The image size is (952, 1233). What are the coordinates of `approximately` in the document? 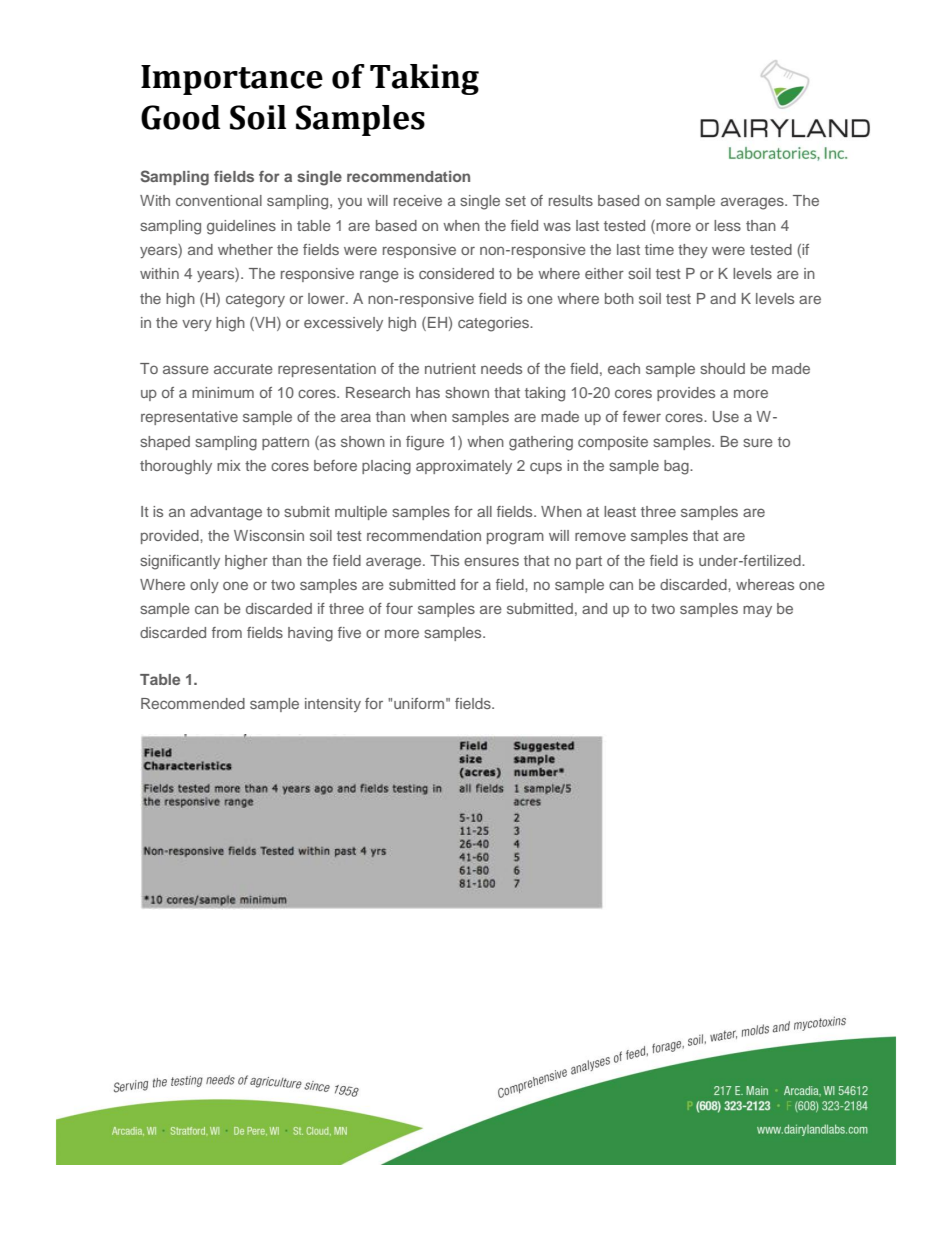 It's located at (464, 467).
